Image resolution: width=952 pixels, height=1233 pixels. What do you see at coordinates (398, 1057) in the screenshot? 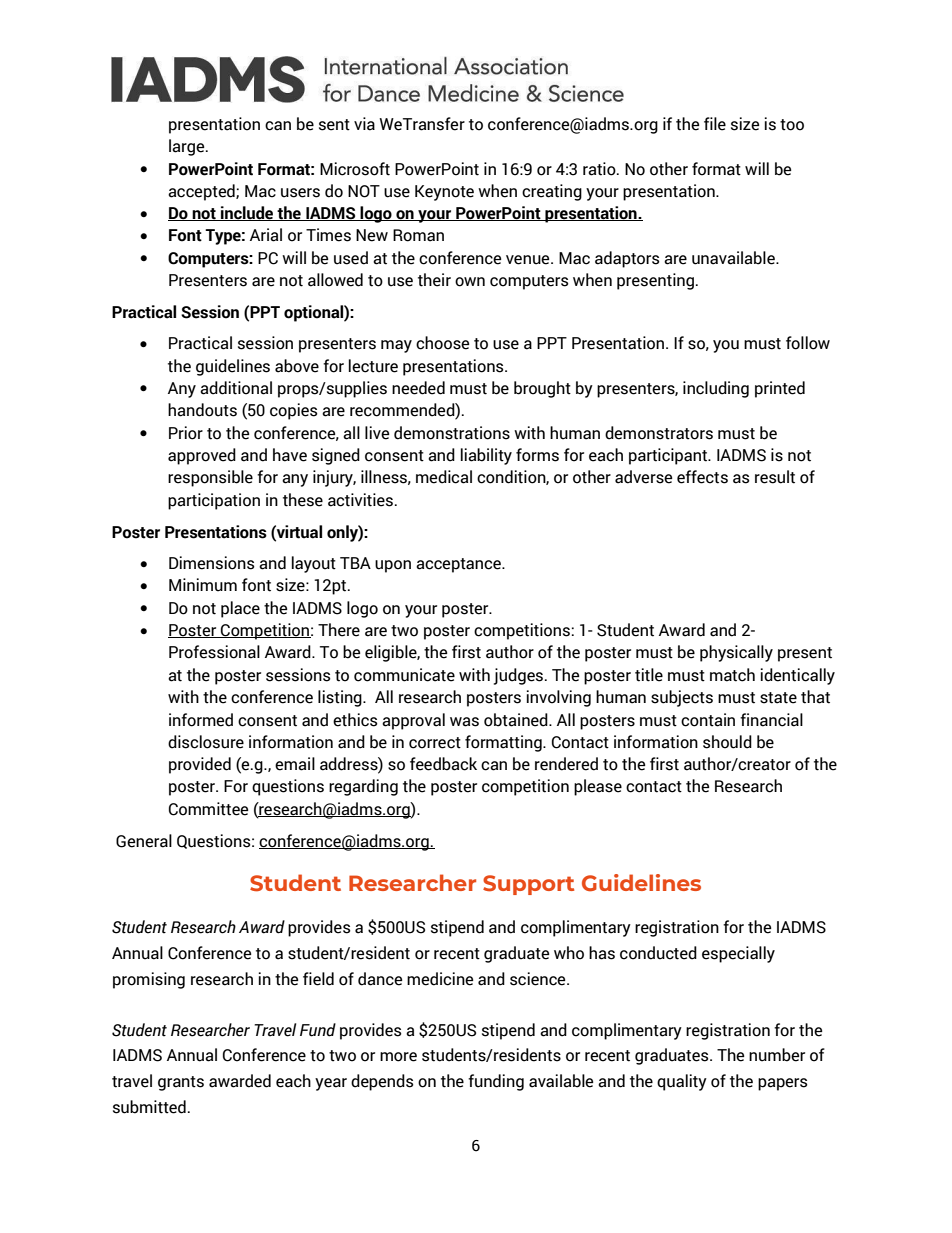
I see `more` at bounding box center [398, 1057].
